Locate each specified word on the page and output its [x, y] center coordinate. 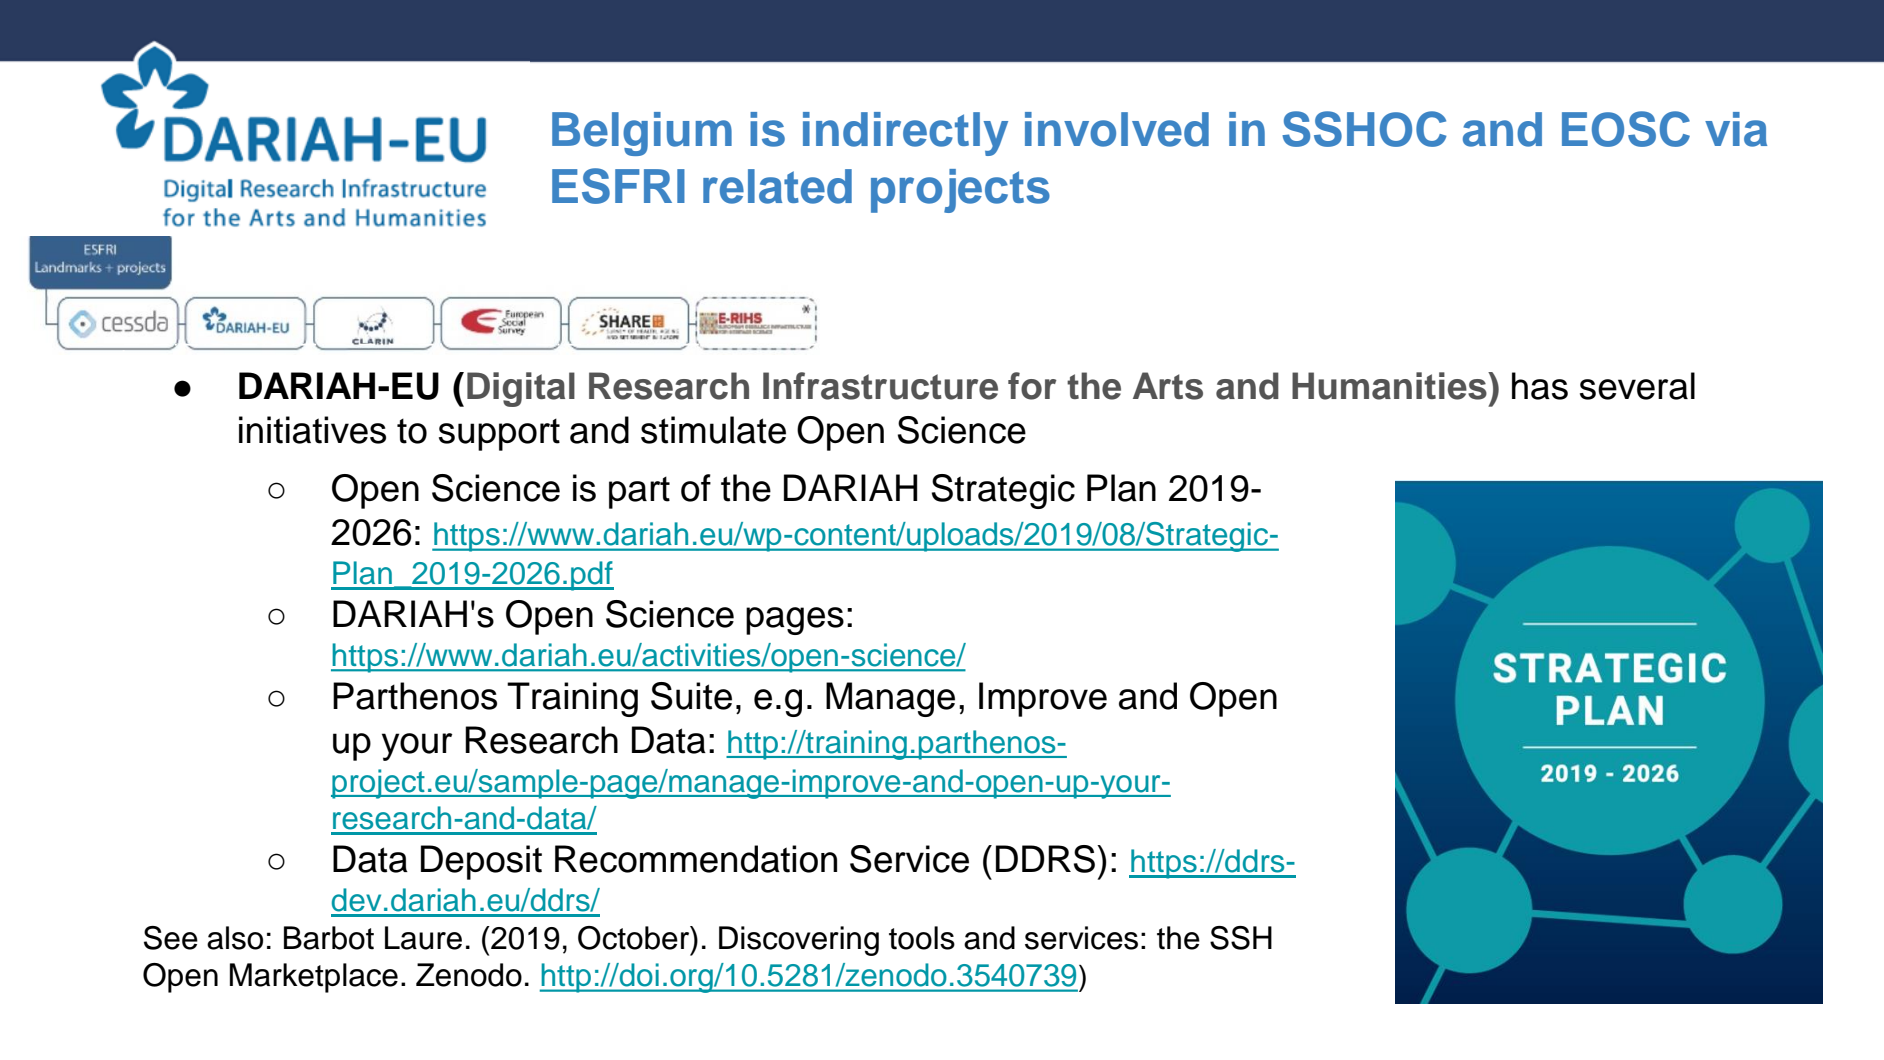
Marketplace [314, 978]
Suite [691, 696]
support [499, 435]
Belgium [642, 134]
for [1032, 386]
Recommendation [696, 859]
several [1637, 386]
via [1736, 129]
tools [922, 938]
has [1540, 386]
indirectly [905, 134]
